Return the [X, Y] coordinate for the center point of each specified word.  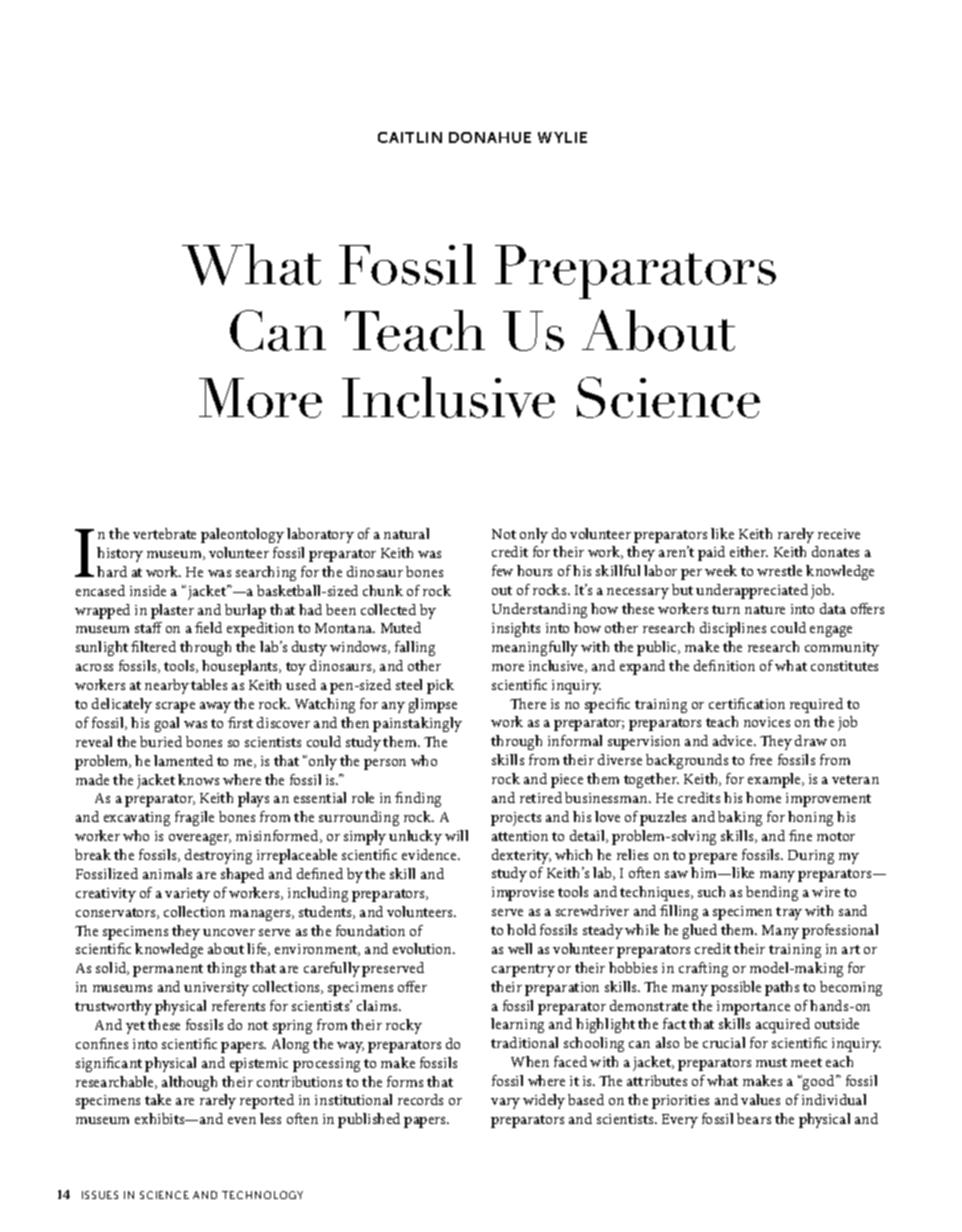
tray [789, 913]
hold [521, 929]
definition [724, 665]
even [242, 1120]
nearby [167, 686]
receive [839, 534]
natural [406, 533]
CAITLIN [410, 137]
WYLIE [562, 137]
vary [505, 1103]
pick [440, 686]
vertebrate [164, 533]
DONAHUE [490, 137]
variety [187, 895]
